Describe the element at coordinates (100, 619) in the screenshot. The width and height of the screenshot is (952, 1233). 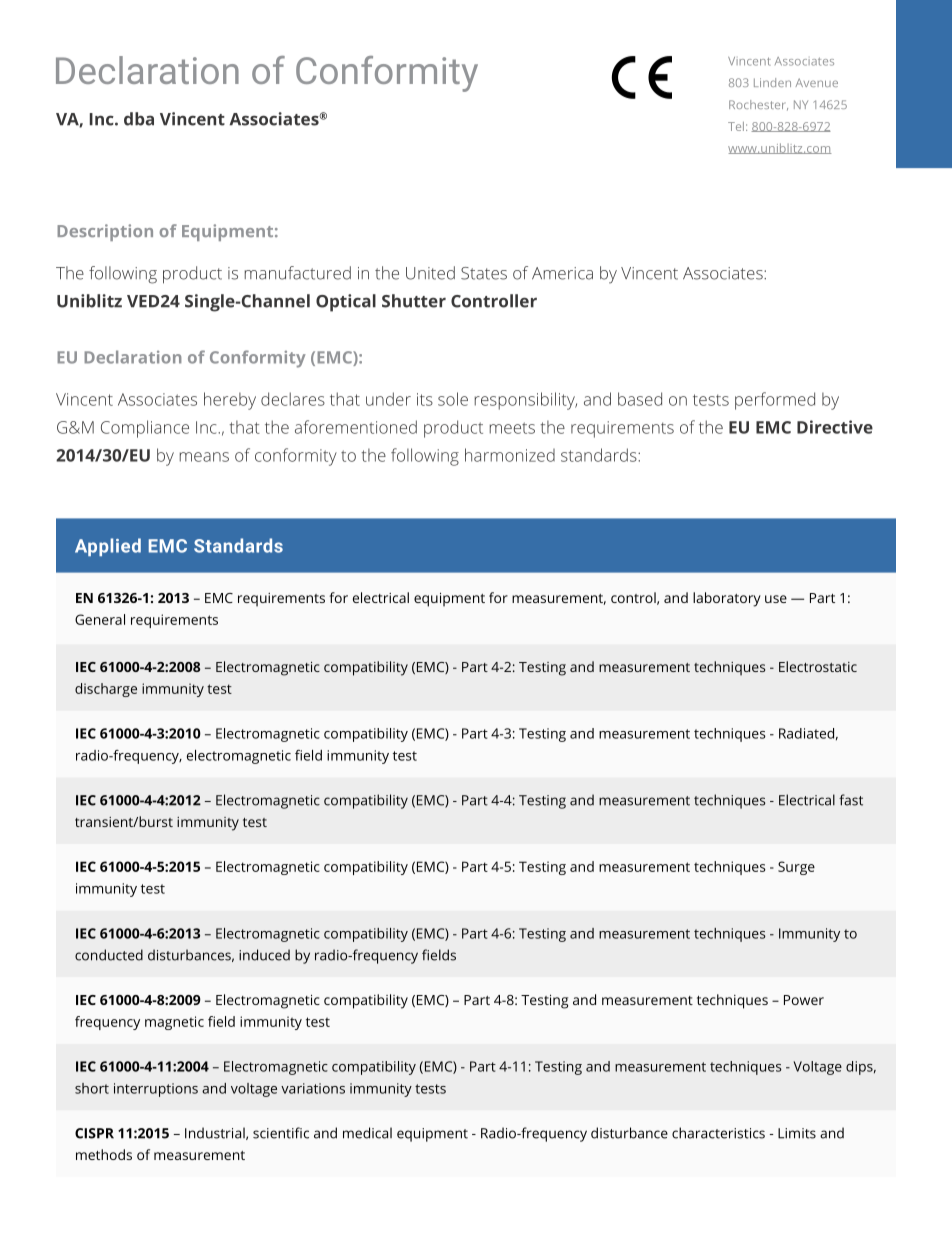
I see `General` at that location.
